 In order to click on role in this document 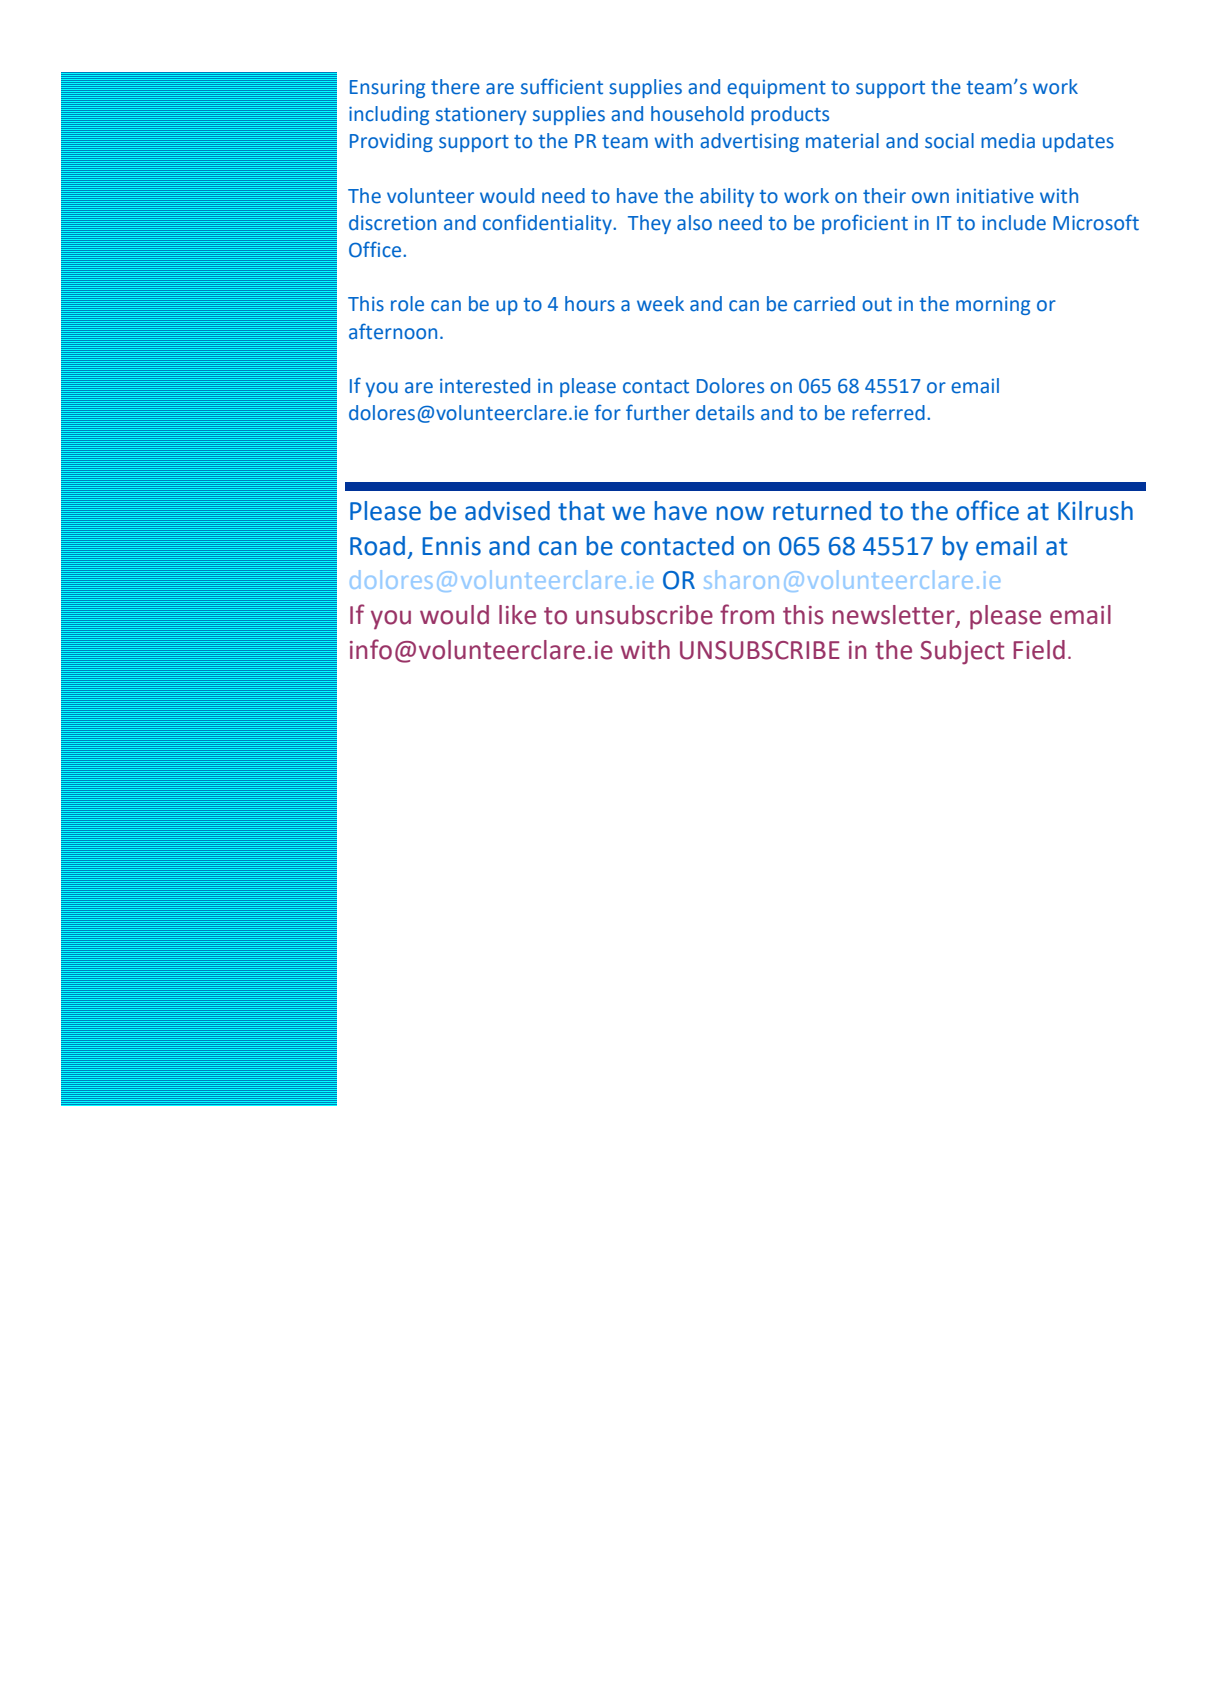, I will do `click(407, 304)`.
